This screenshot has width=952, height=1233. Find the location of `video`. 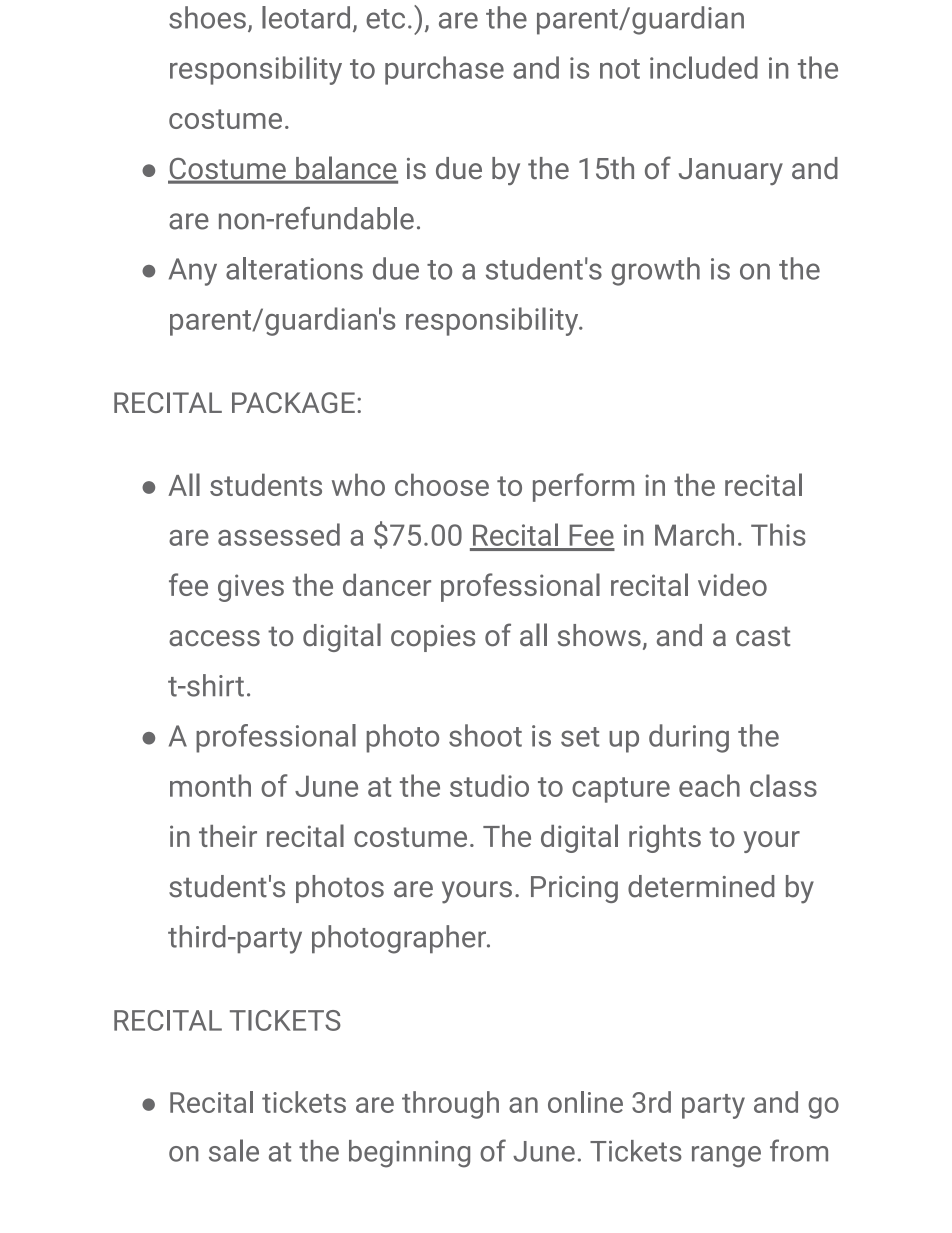

video is located at coordinates (732, 584).
